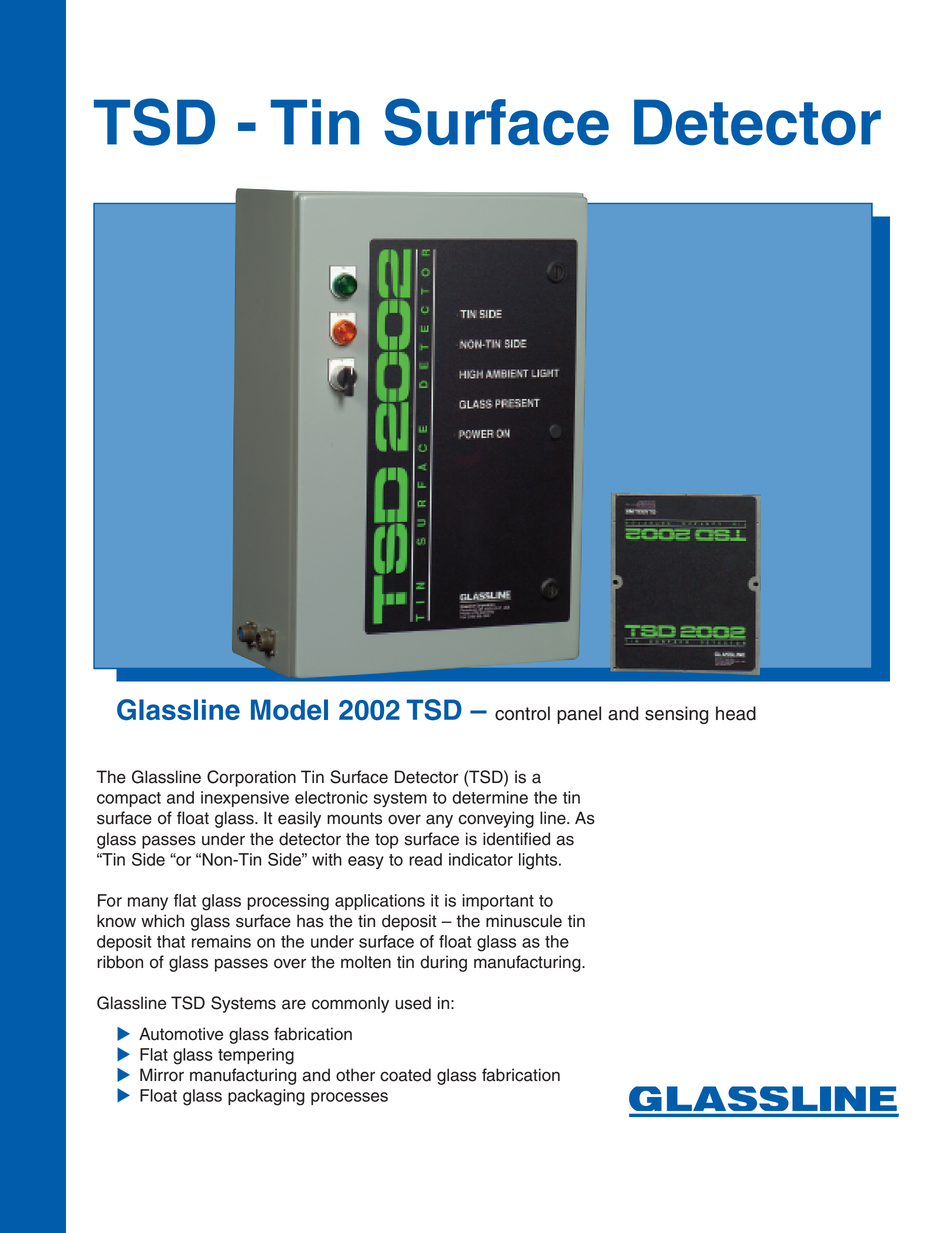 This page has height=1233, width=952. I want to click on control, so click(522, 713).
